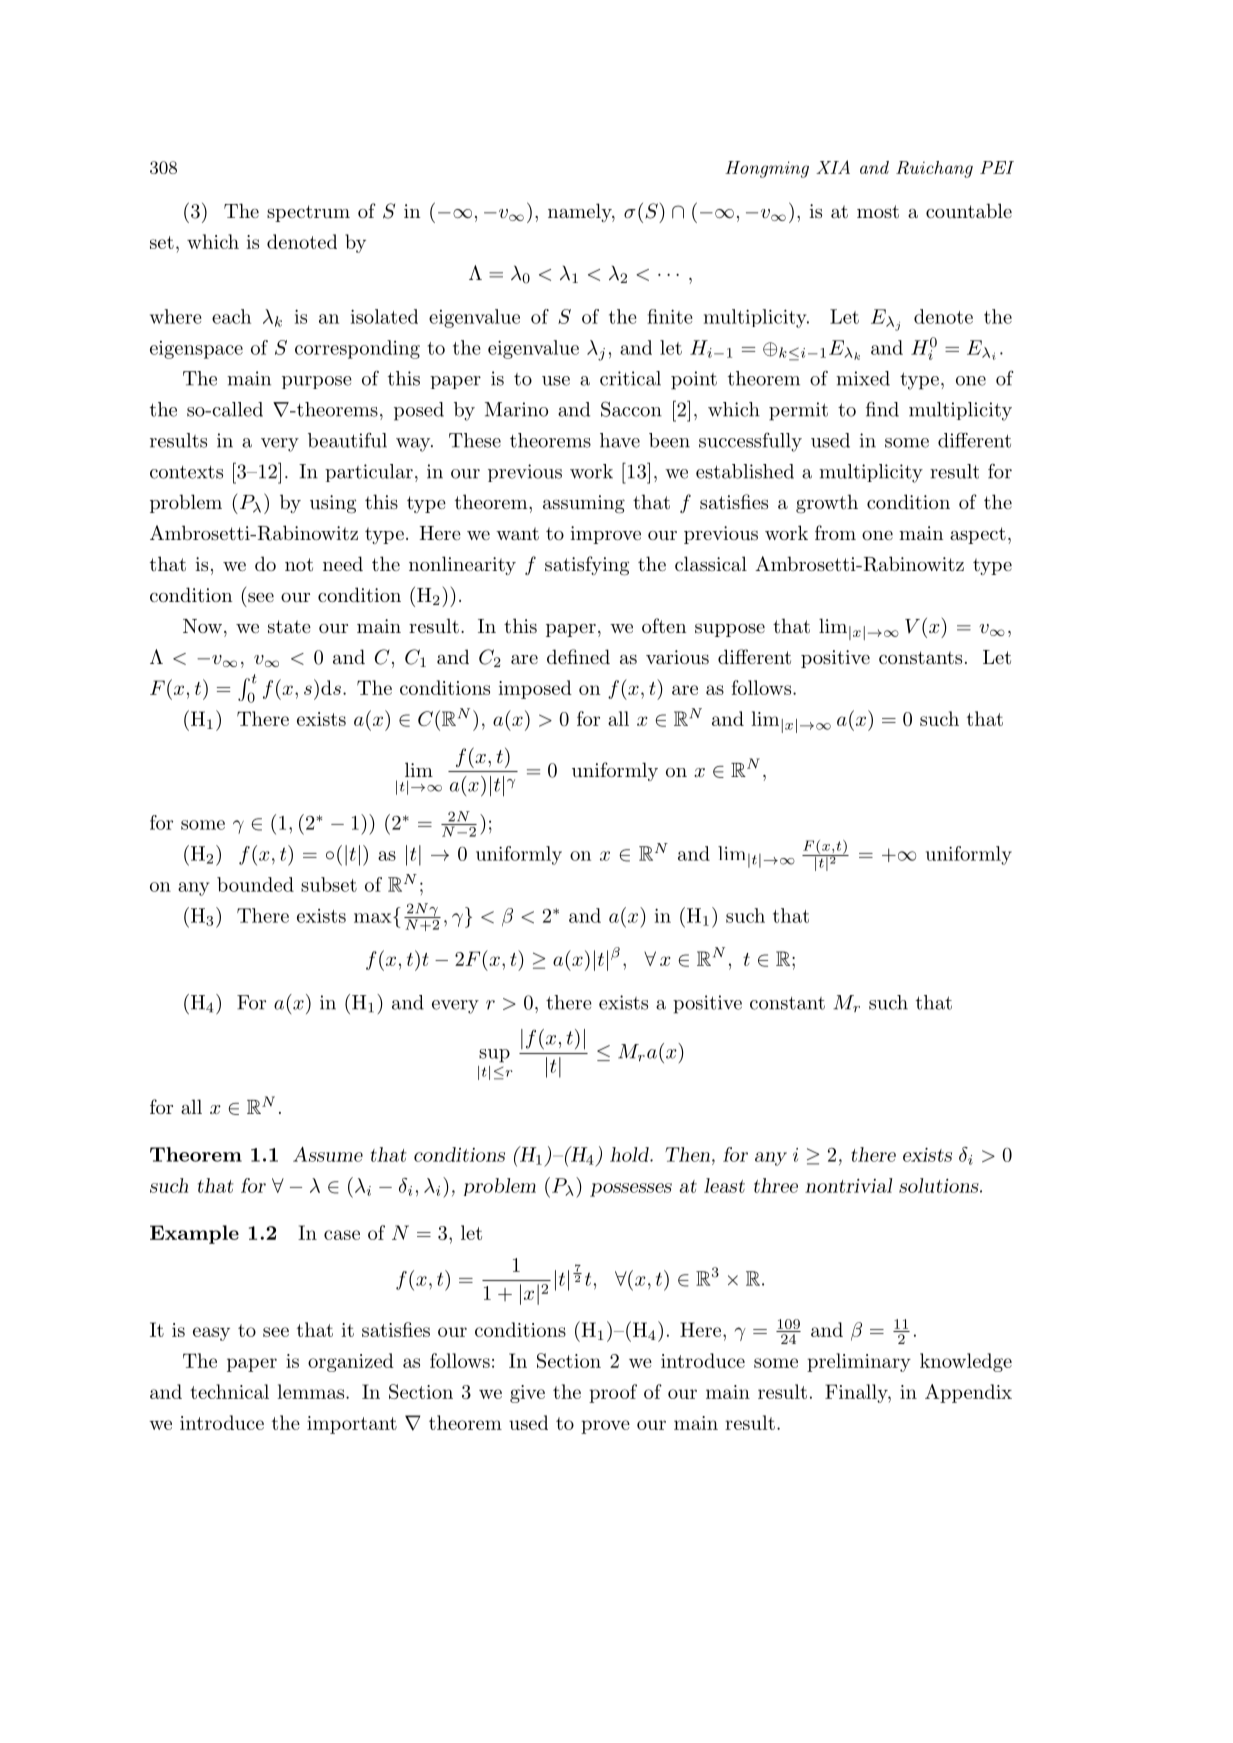 The height and width of the page is (1743, 1233). Describe the element at coordinates (613, 1393) in the page. I see `proof` at that location.
